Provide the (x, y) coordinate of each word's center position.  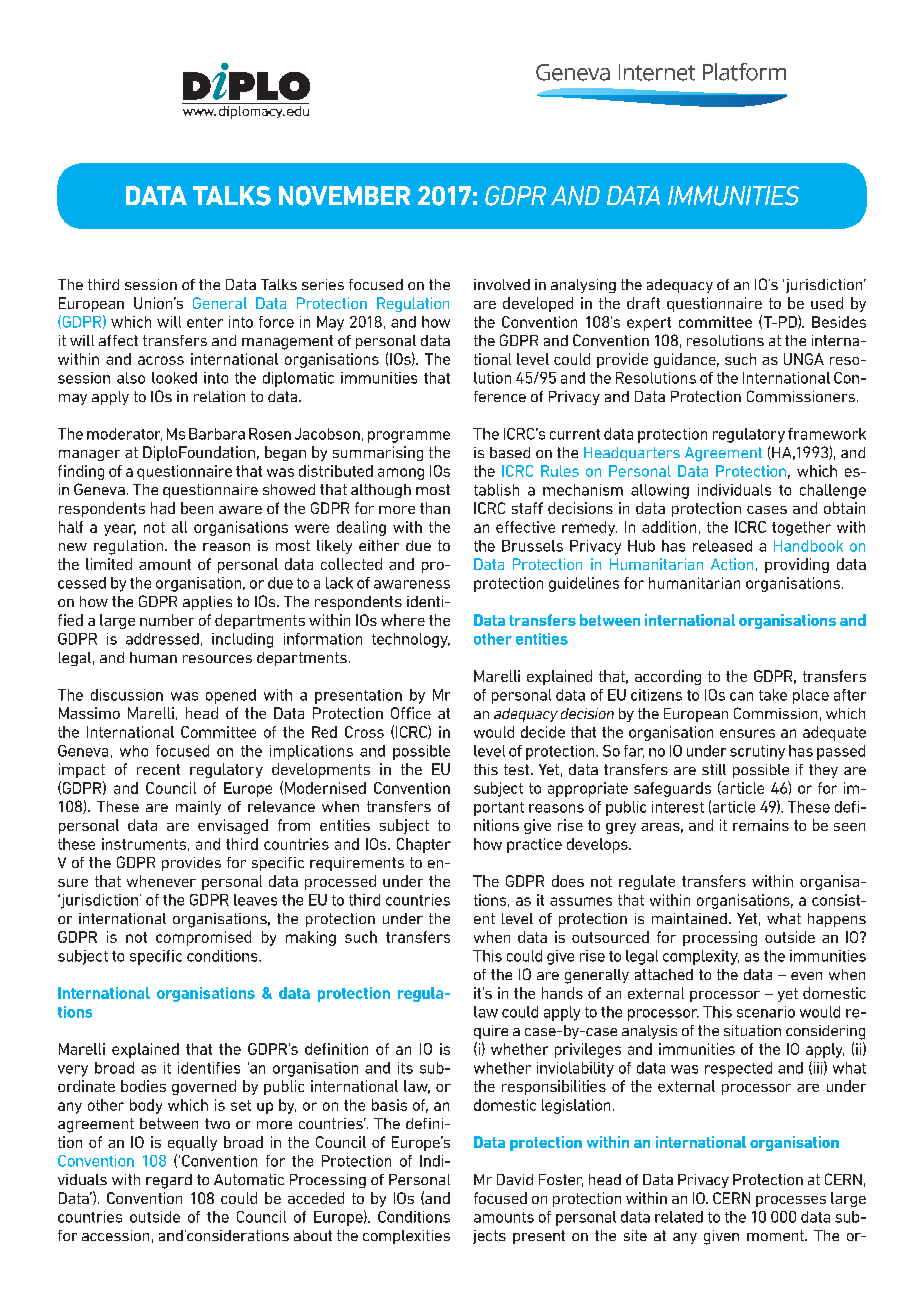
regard (169, 1181)
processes (791, 1201)
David (515, 1179)
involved (502, 284)
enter (205, 322)
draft (643, 303)
